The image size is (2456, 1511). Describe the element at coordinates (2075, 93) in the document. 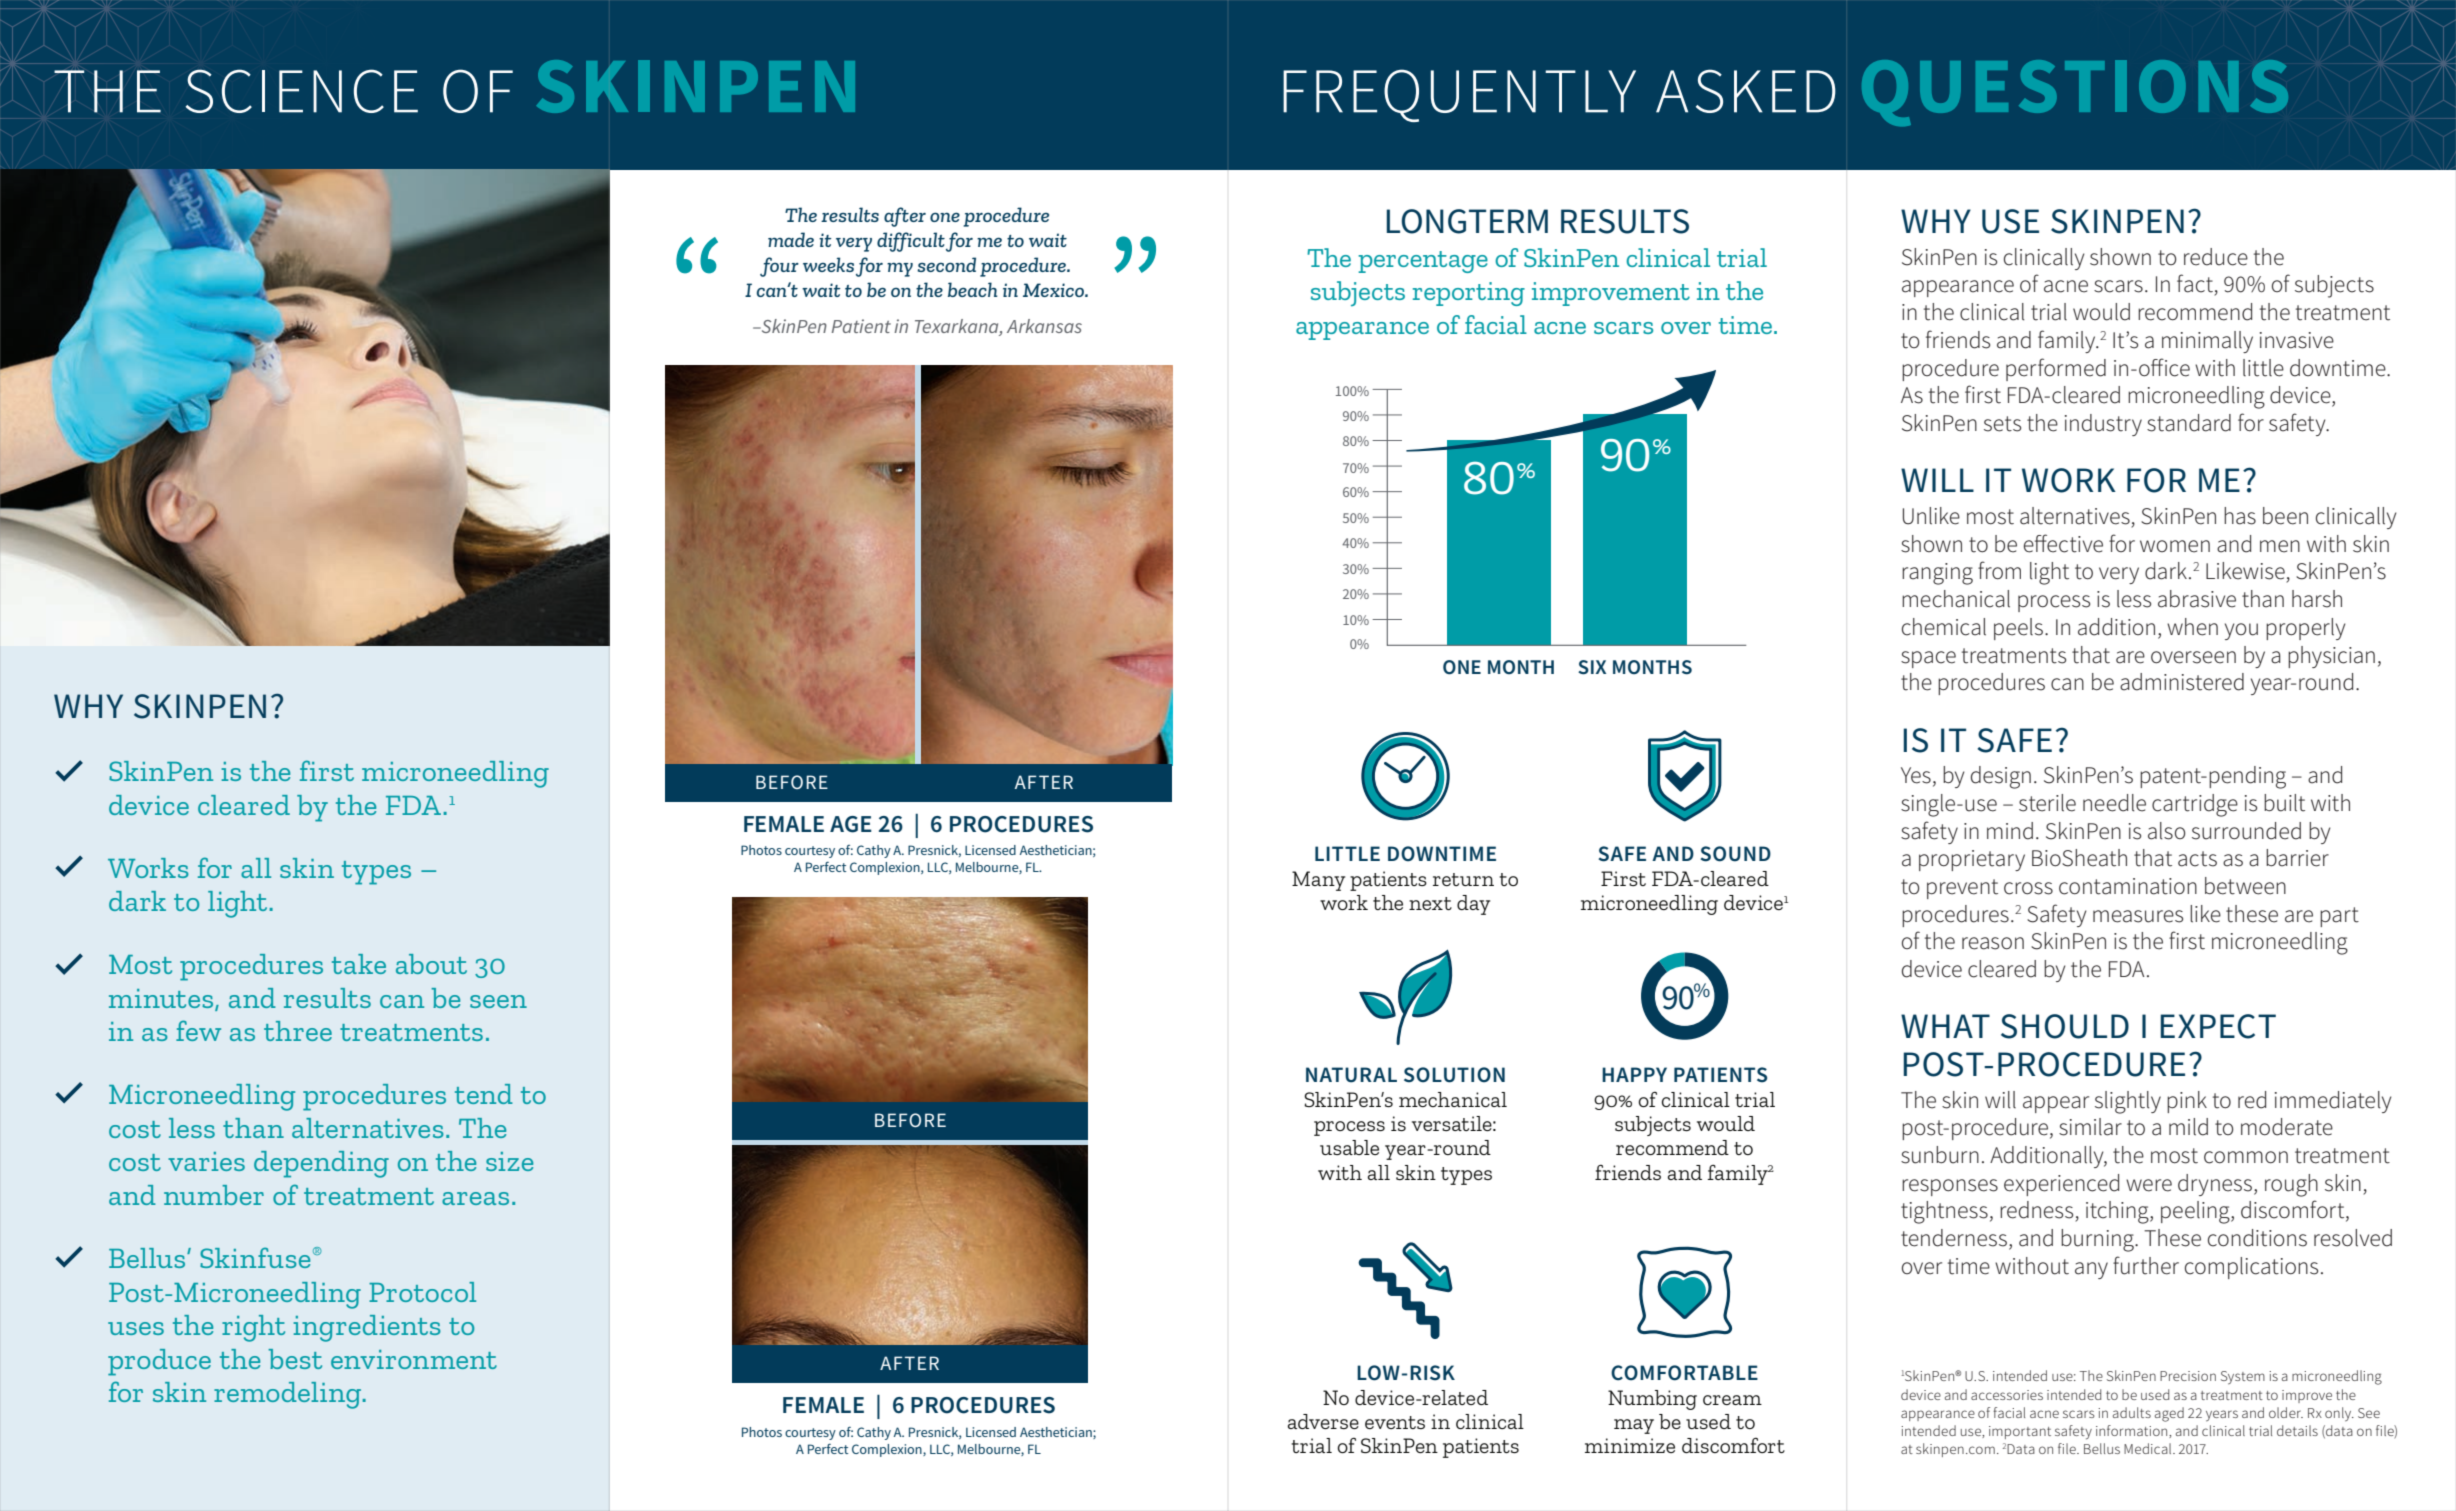

I see `QUESTIONS` at that location.
